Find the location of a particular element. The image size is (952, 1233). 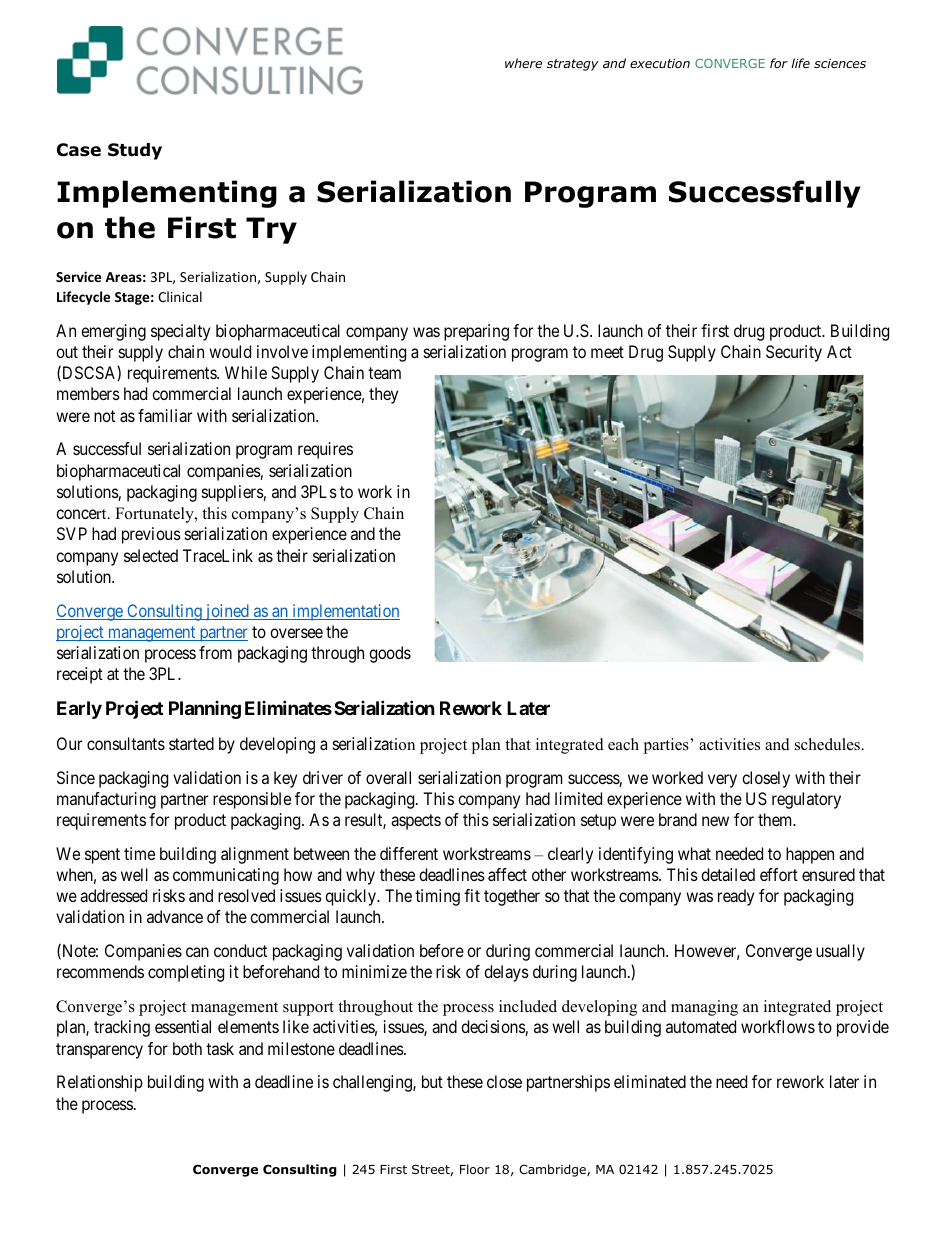

schedules is located at coordinates (829, 744).
